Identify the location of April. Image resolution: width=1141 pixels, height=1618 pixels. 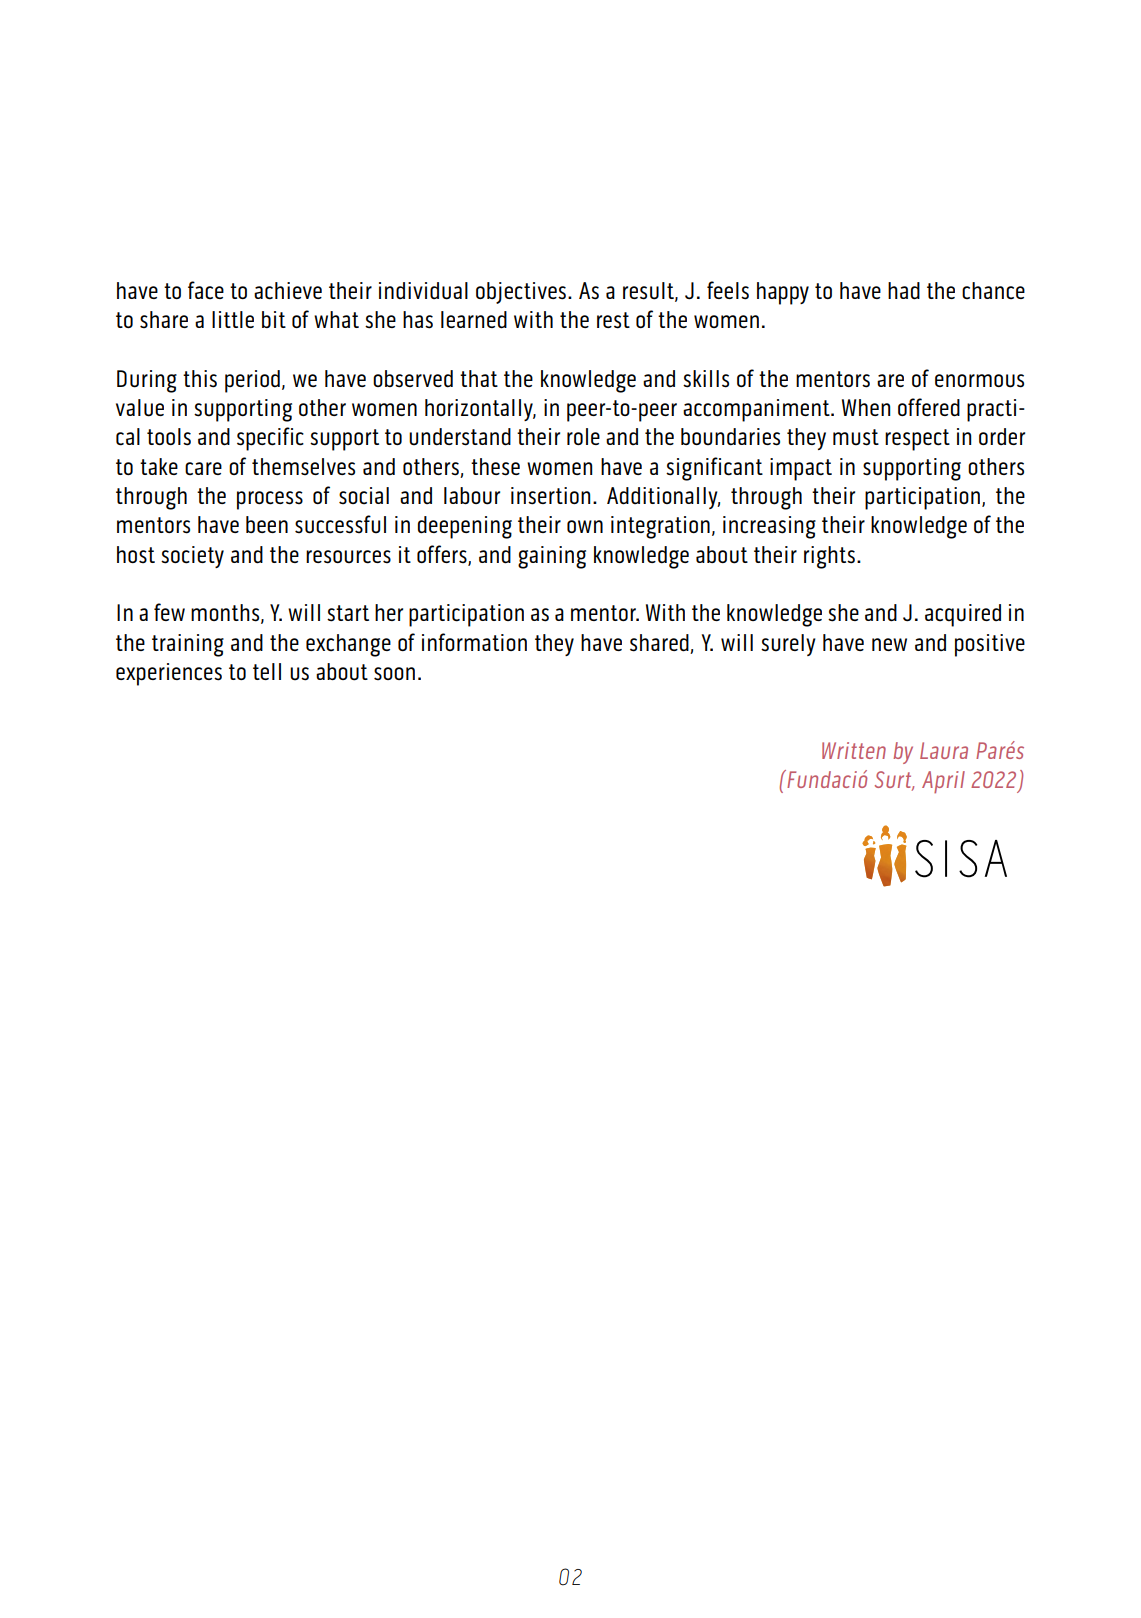
(943, 782).
